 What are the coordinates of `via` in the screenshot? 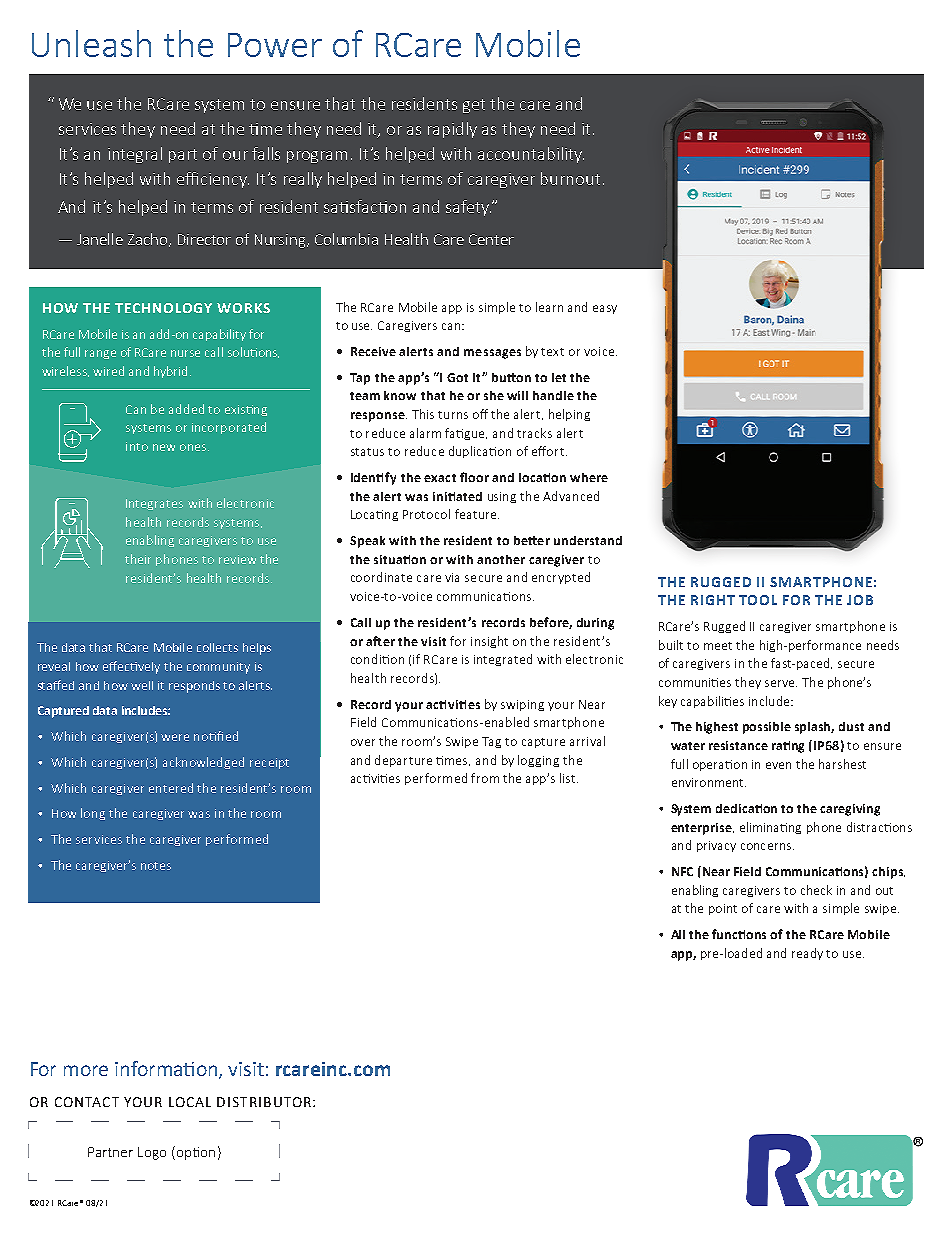 It's located at (452, 577).
